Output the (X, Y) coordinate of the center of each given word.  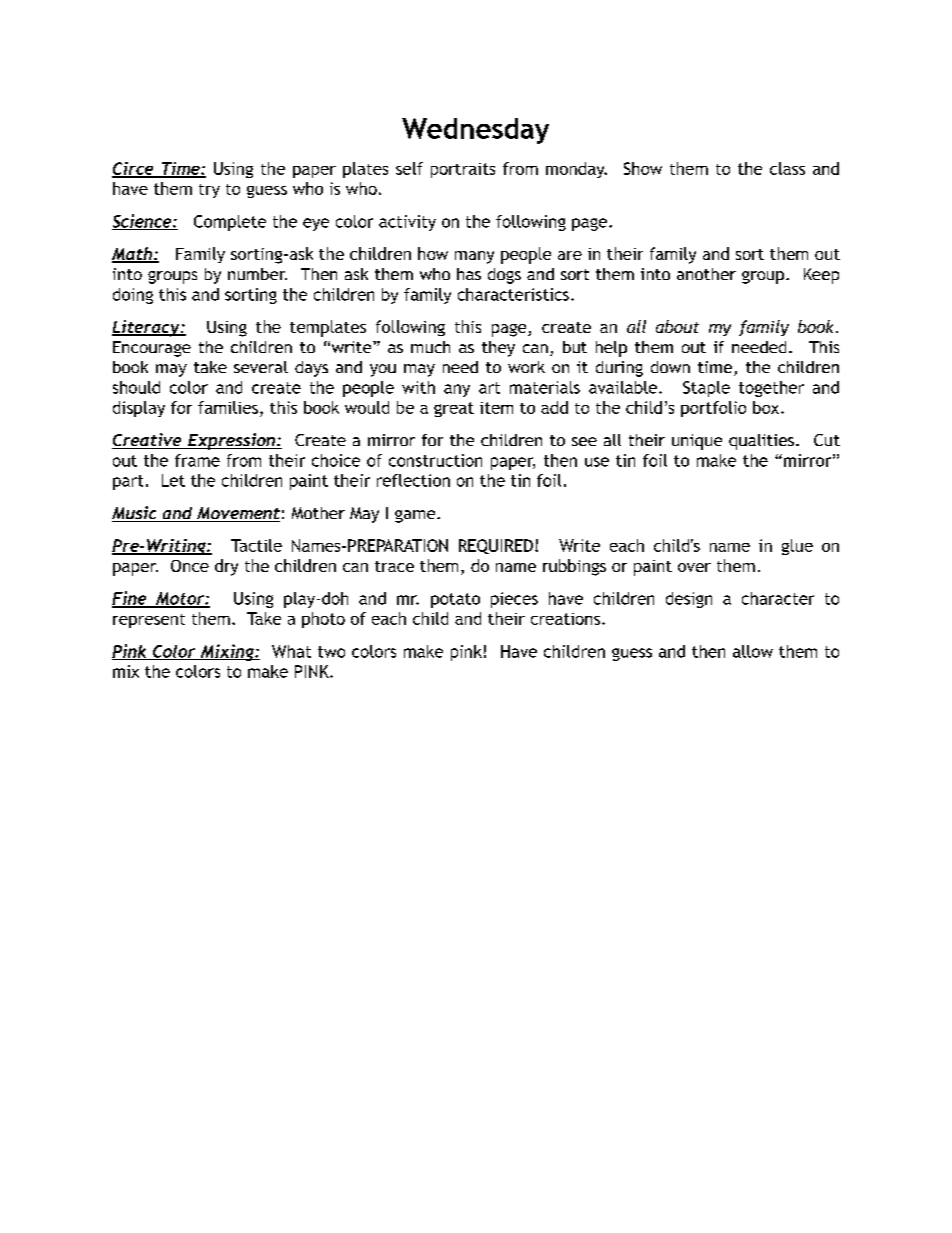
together (771, 389)
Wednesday (475, 131)
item (496, 408)
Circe (134, 169)
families (228, 407)
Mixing (227, 652)
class (787, 168)
